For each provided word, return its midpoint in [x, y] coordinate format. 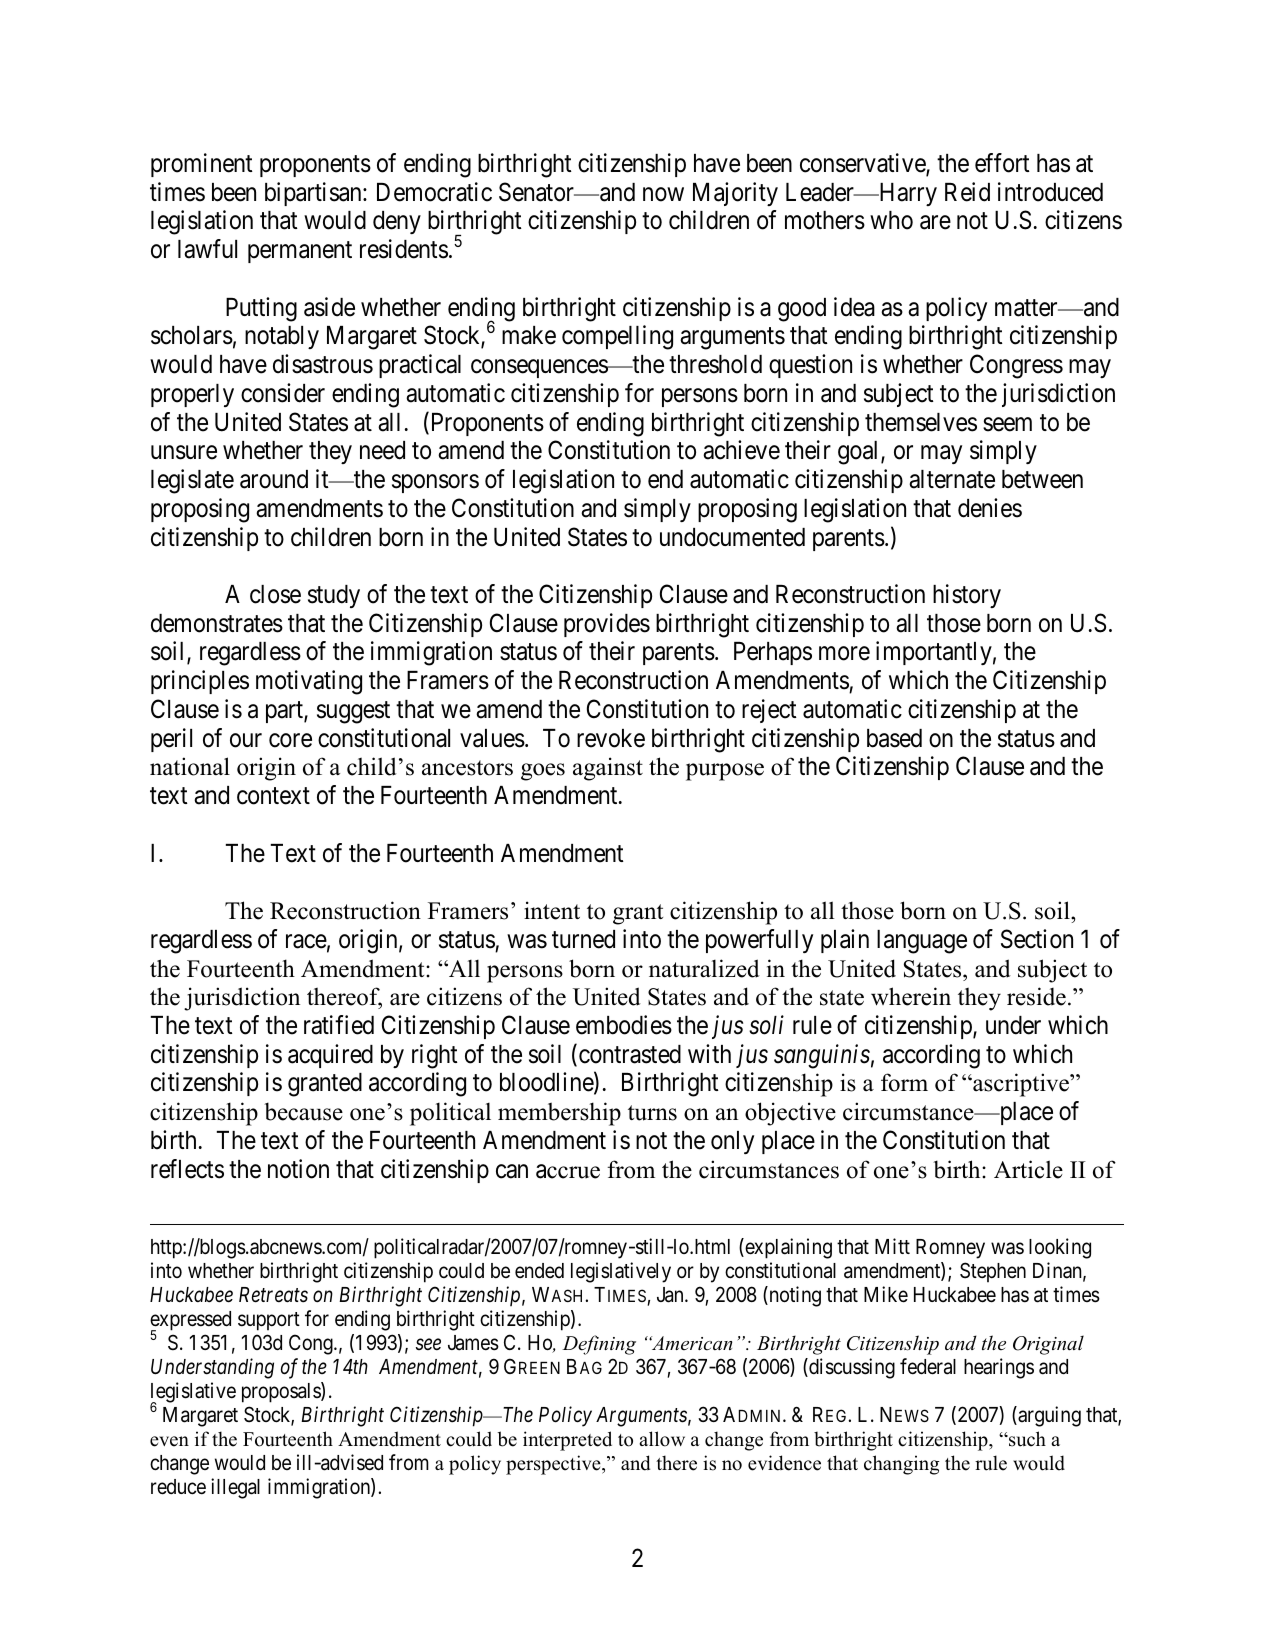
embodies [624, 1025]
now [663, 194]
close [275, 594]
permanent [300, 252]
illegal [235, 1488]
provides [607, 625]
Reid [967, 192]
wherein [911, 996]
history [967, 596]
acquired [330, 1056]
